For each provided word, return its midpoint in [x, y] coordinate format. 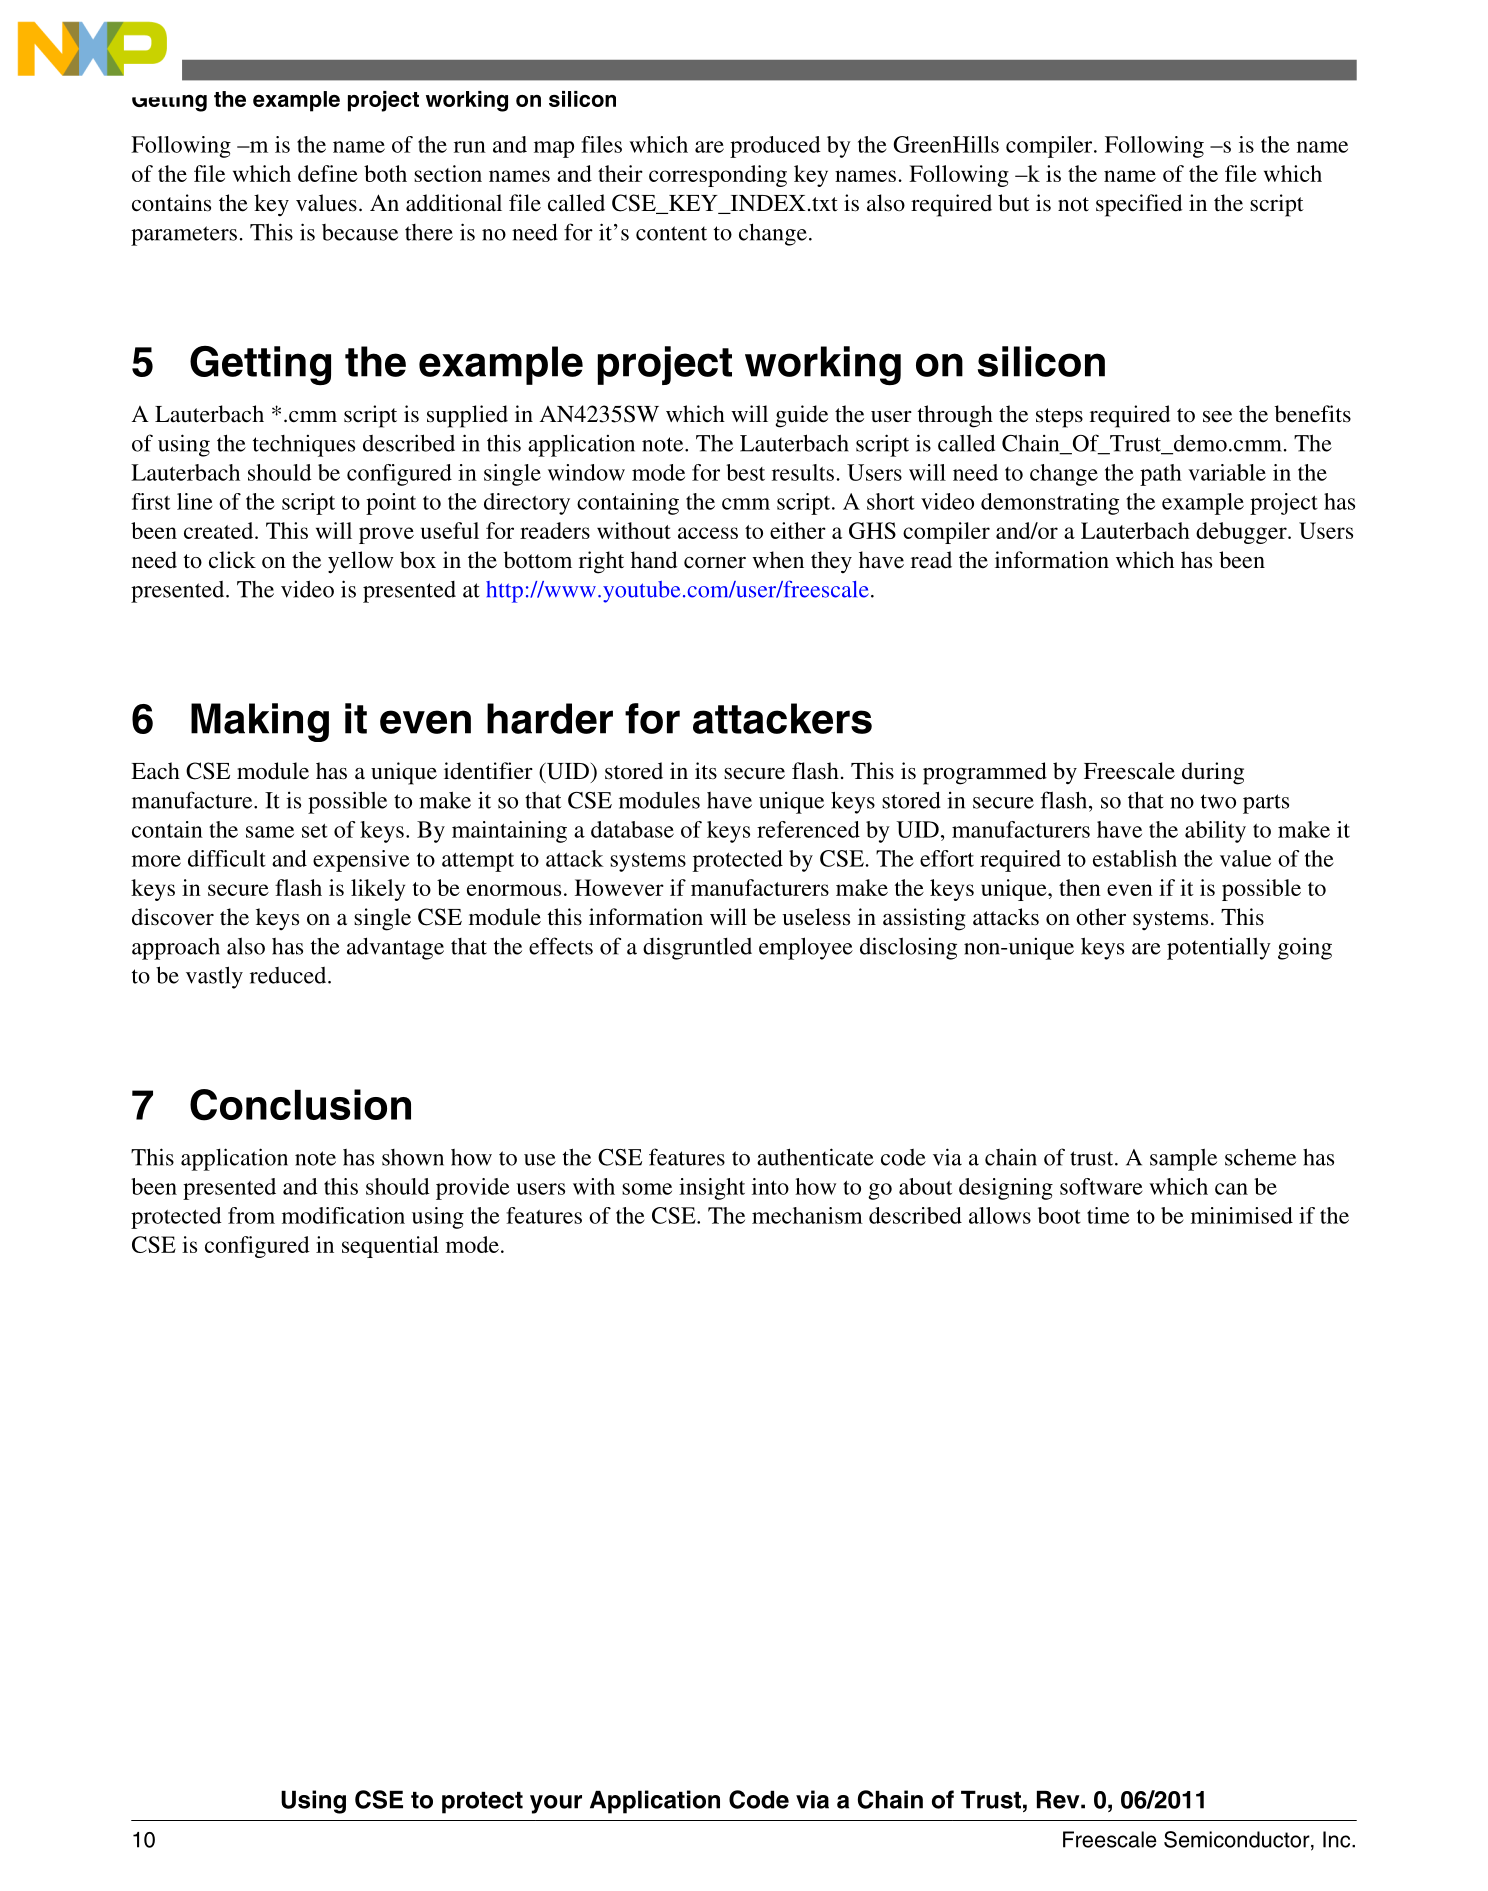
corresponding [718, 176]
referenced [808, 829]
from [251, 1215]
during [1213, 773]
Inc [1338, 1839]
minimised [1242, 1215]
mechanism [807, 1215]
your [556, 1804]
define [328, 173]
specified [1139, 205]
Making [260, 722]
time [1108, 1215]
